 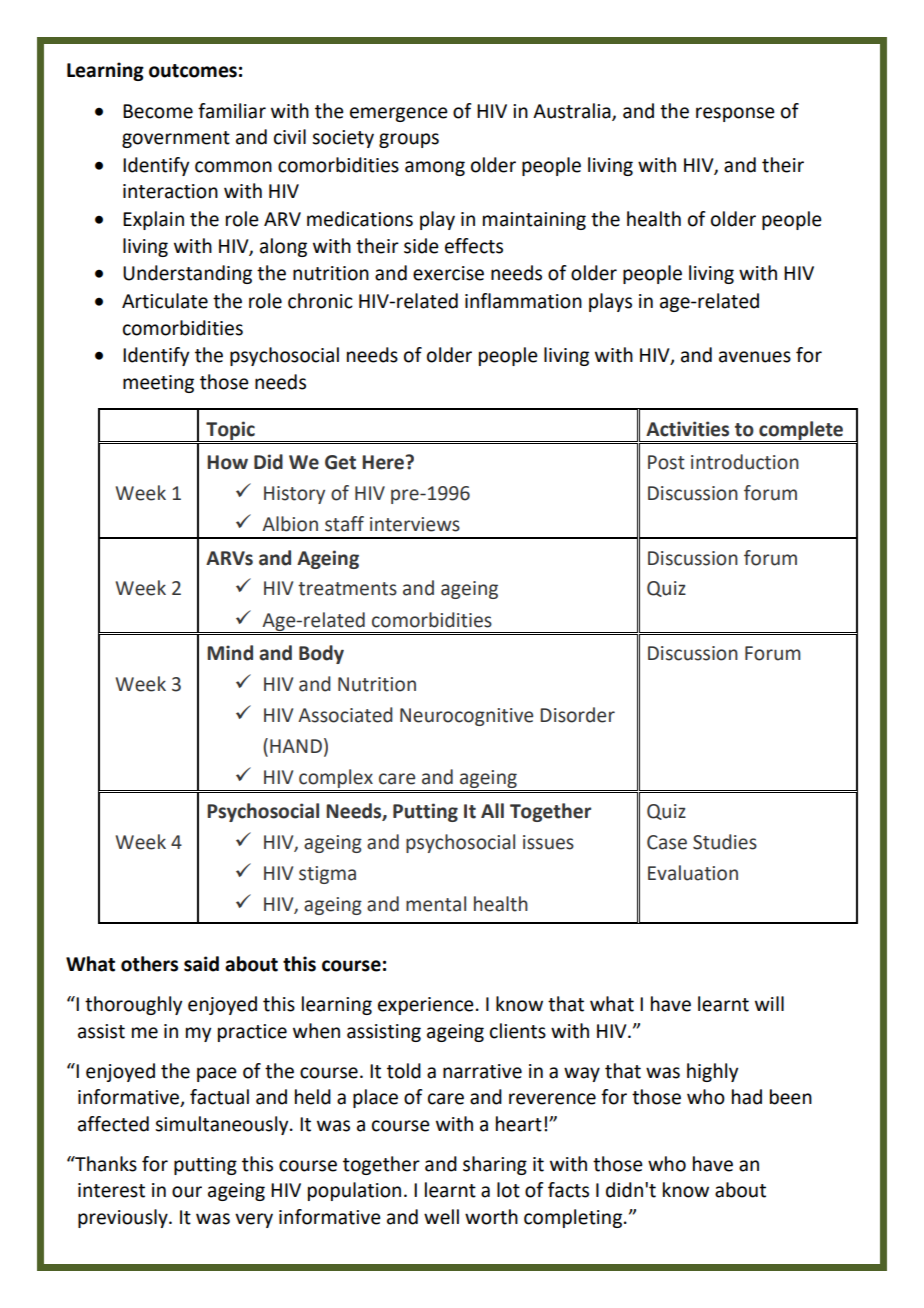 What do you see at coordinates (693, 873) in the screenshot?
I see `Evaluation` at bounding box center [693, 873].
